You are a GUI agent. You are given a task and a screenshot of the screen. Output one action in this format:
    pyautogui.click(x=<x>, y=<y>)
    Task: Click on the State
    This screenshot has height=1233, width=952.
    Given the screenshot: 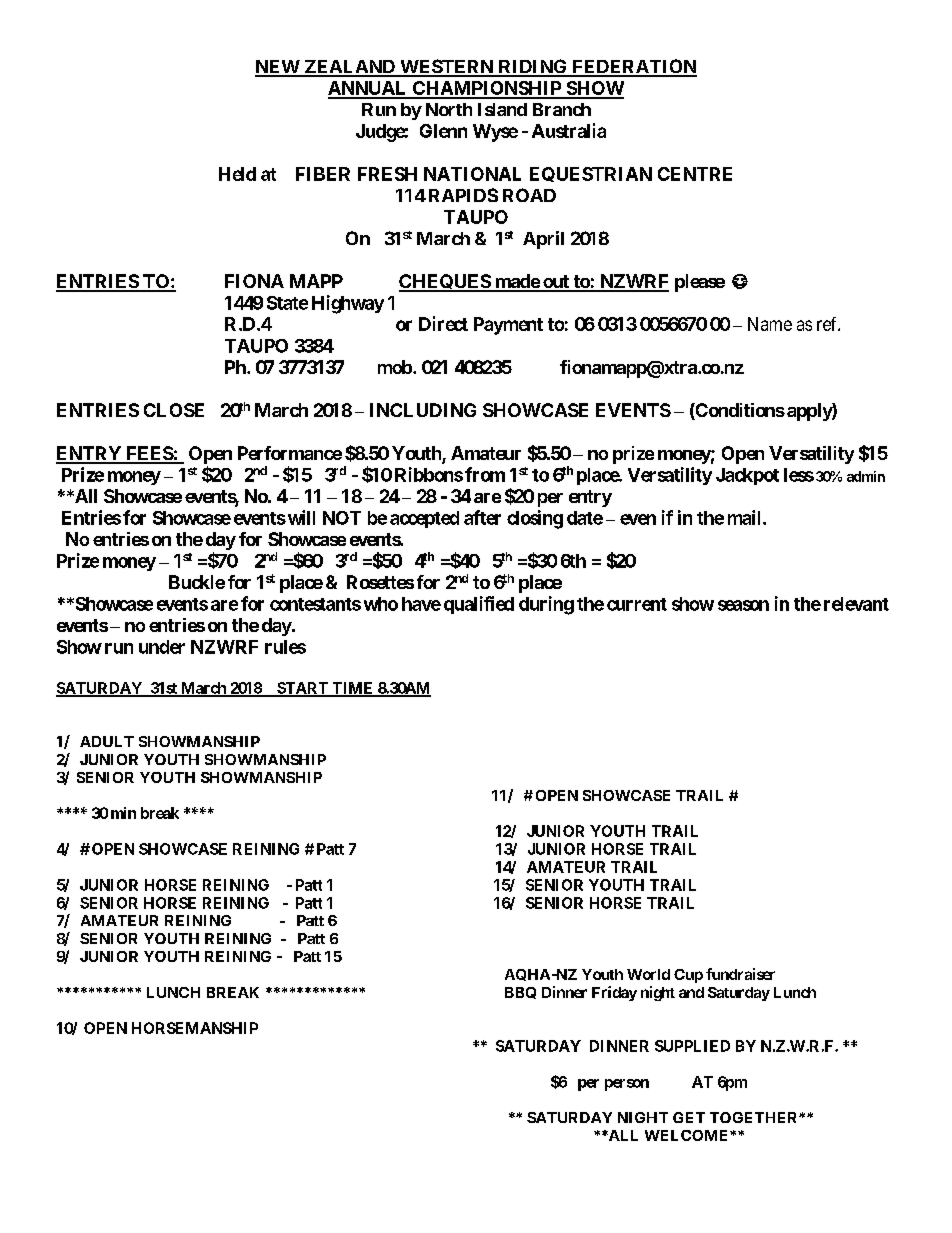 What is the action you would take?
    pyautogui.click(x=287, y=303)
